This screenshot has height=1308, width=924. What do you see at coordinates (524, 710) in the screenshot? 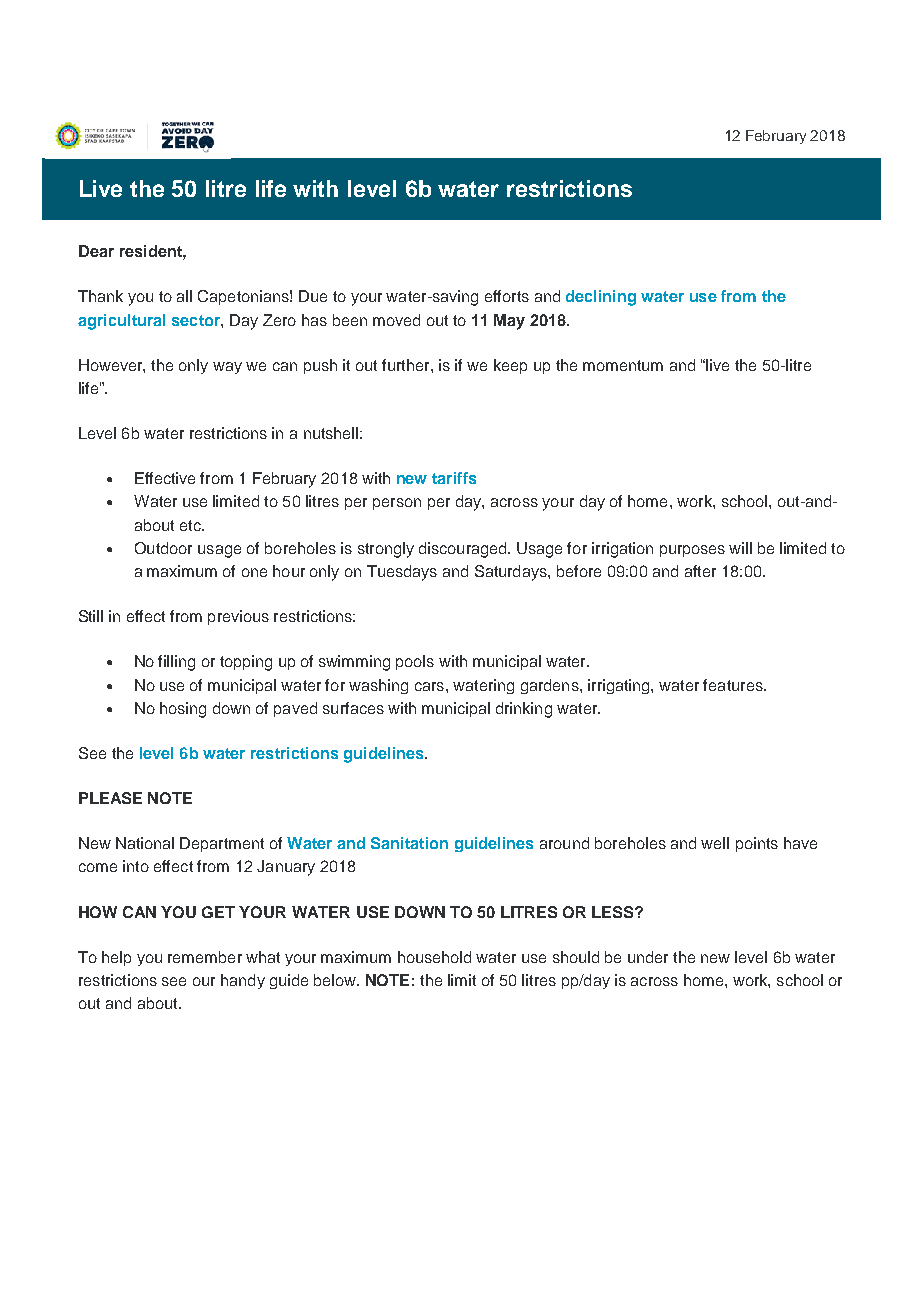
I see `drinking` at bounding box center [524, 710].
